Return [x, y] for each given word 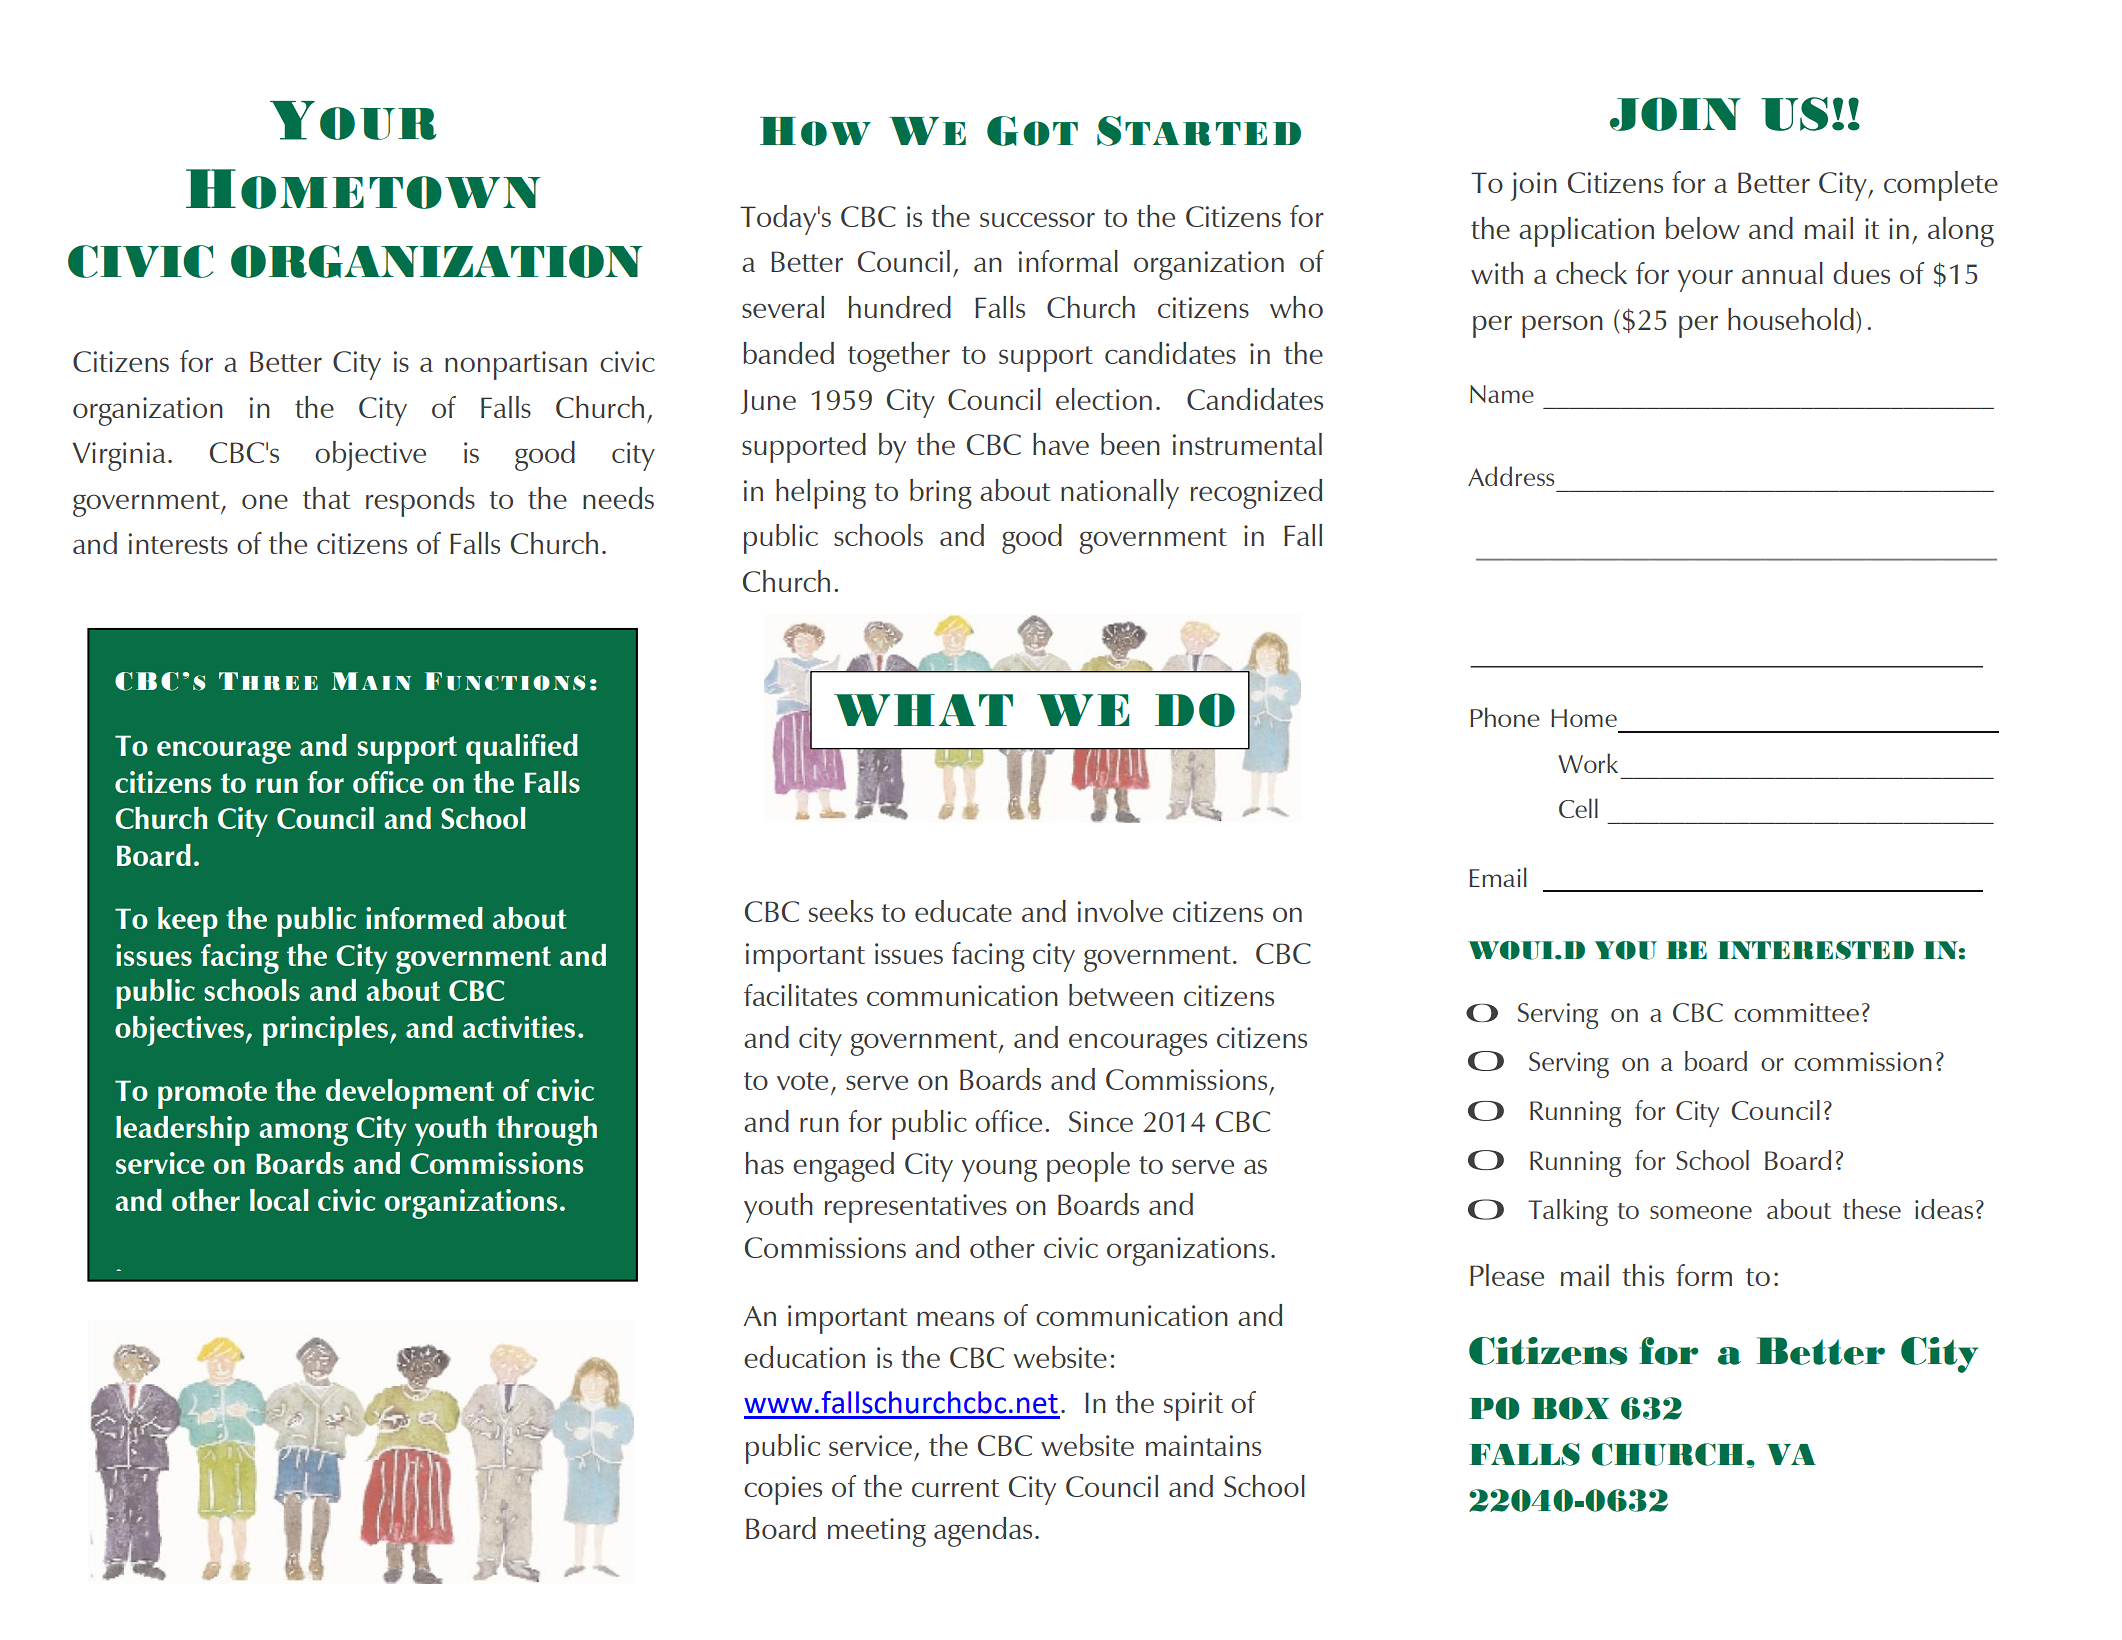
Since [1101, 1121]
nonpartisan [516, 365]
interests [178, 543]
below [1703, 228]
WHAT [923, 710]
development [410, 1094]
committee [1796, 1012]
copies [783, 1490]
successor [1037, 219]
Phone [1505, 717]
